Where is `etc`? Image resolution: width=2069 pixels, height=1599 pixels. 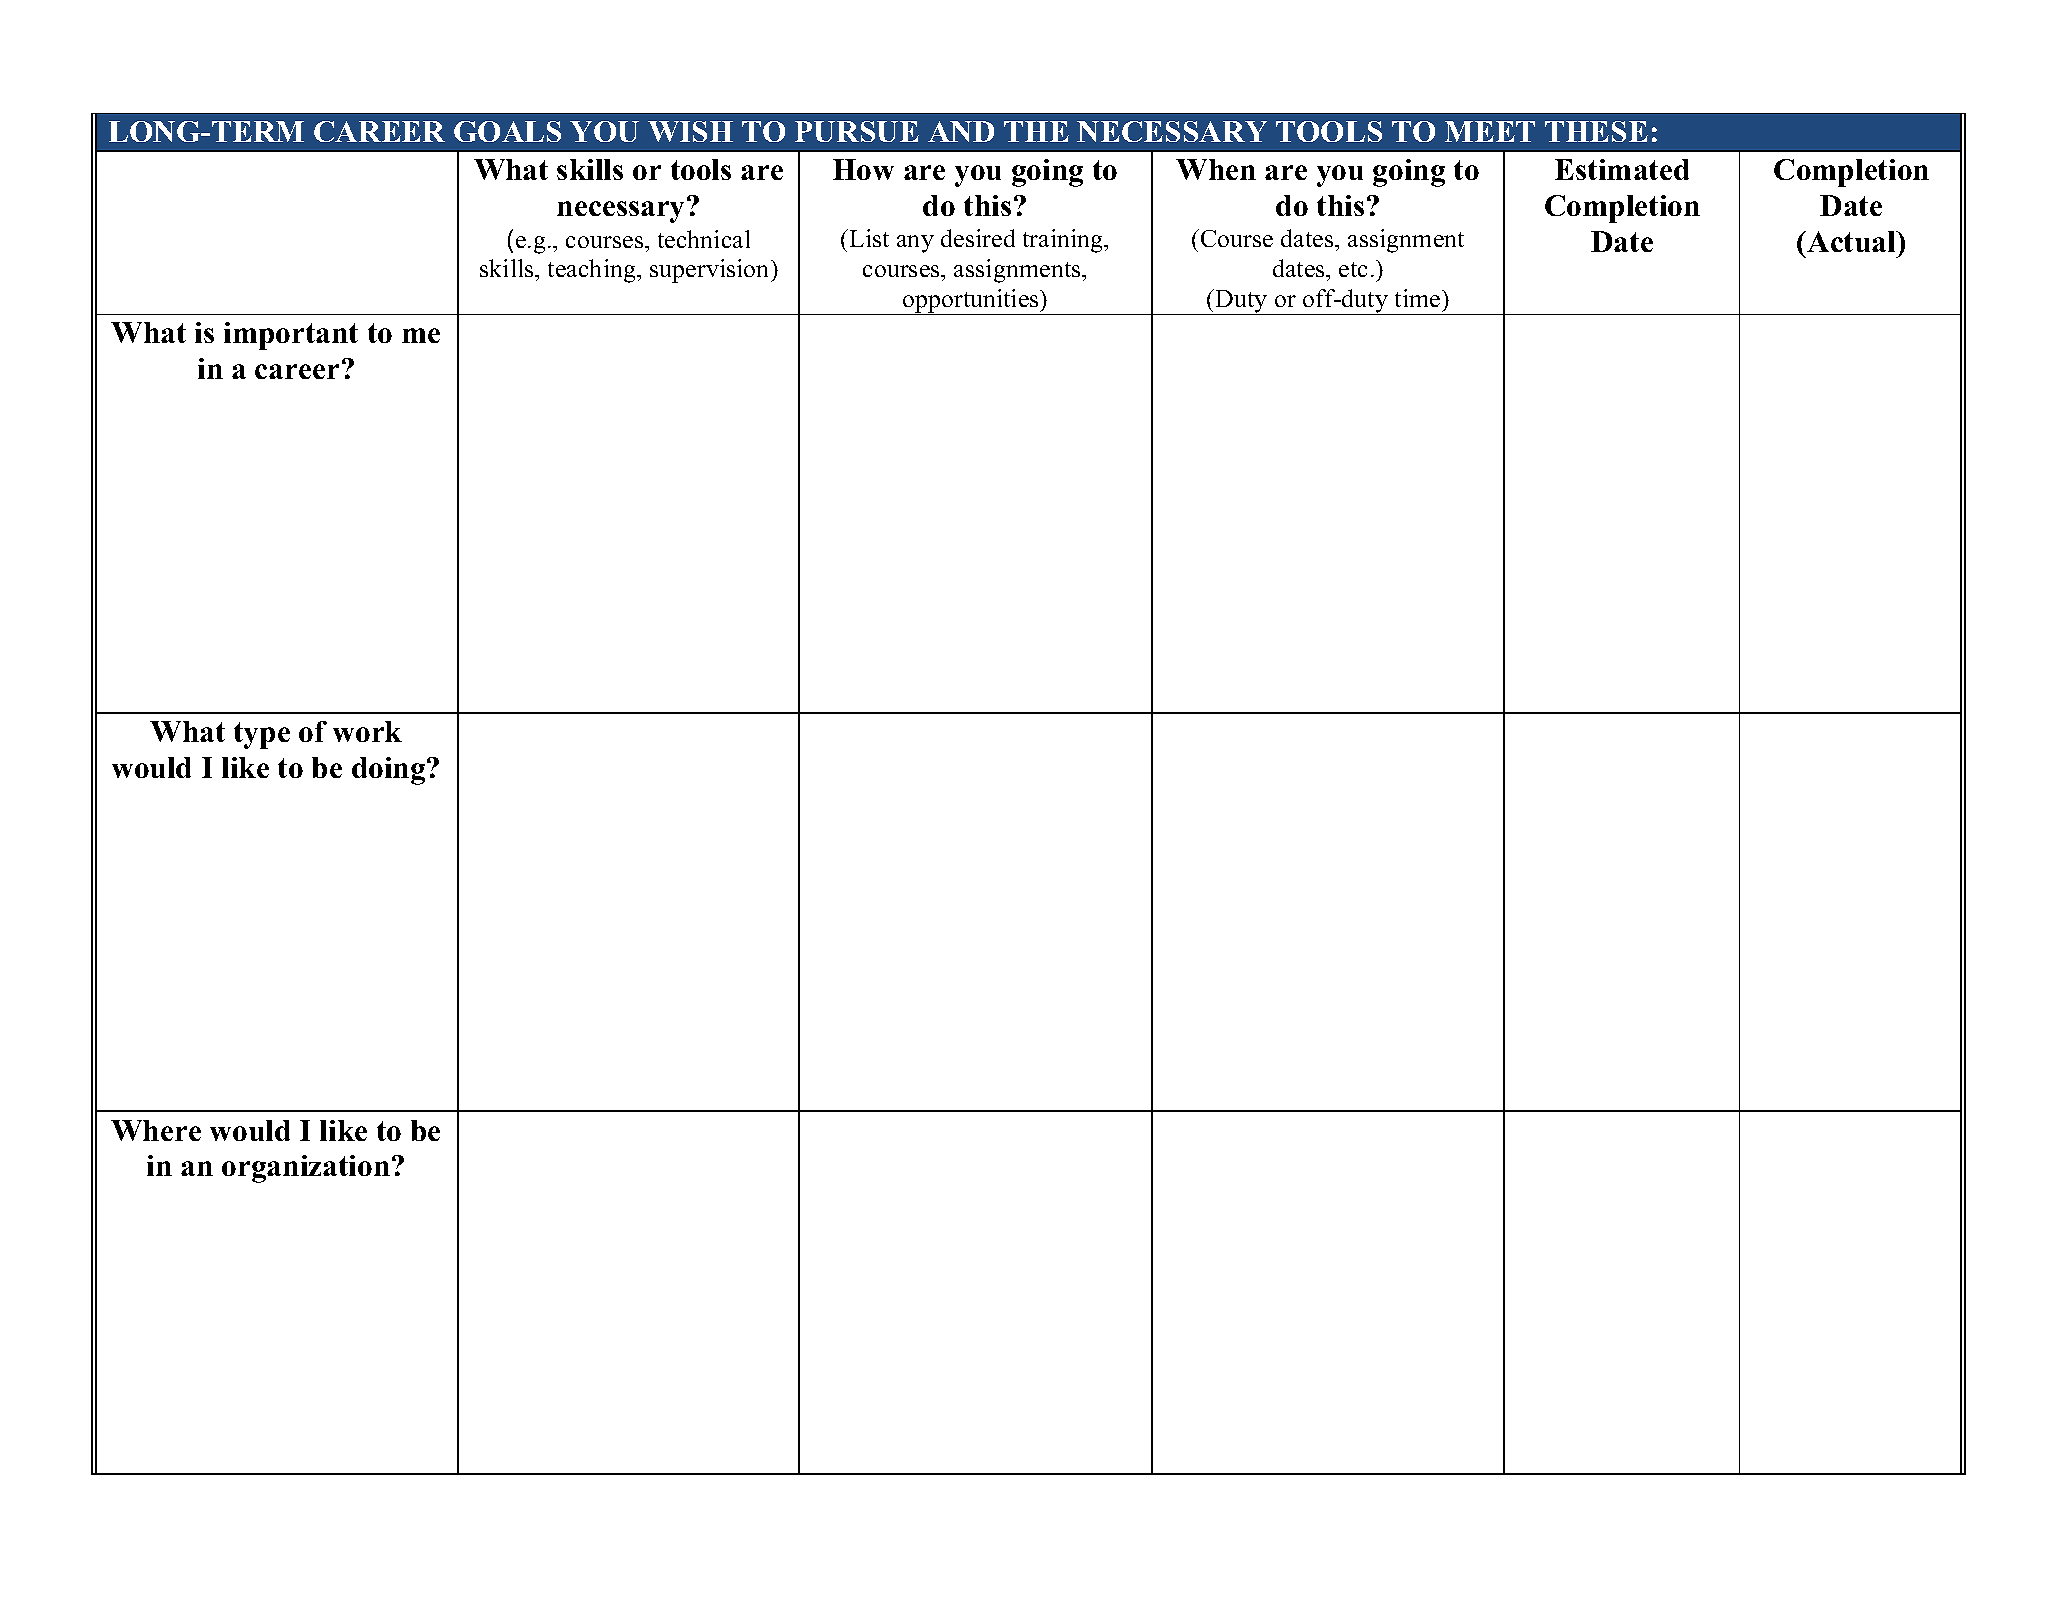
etc is located at coordinates (1353, 269).
